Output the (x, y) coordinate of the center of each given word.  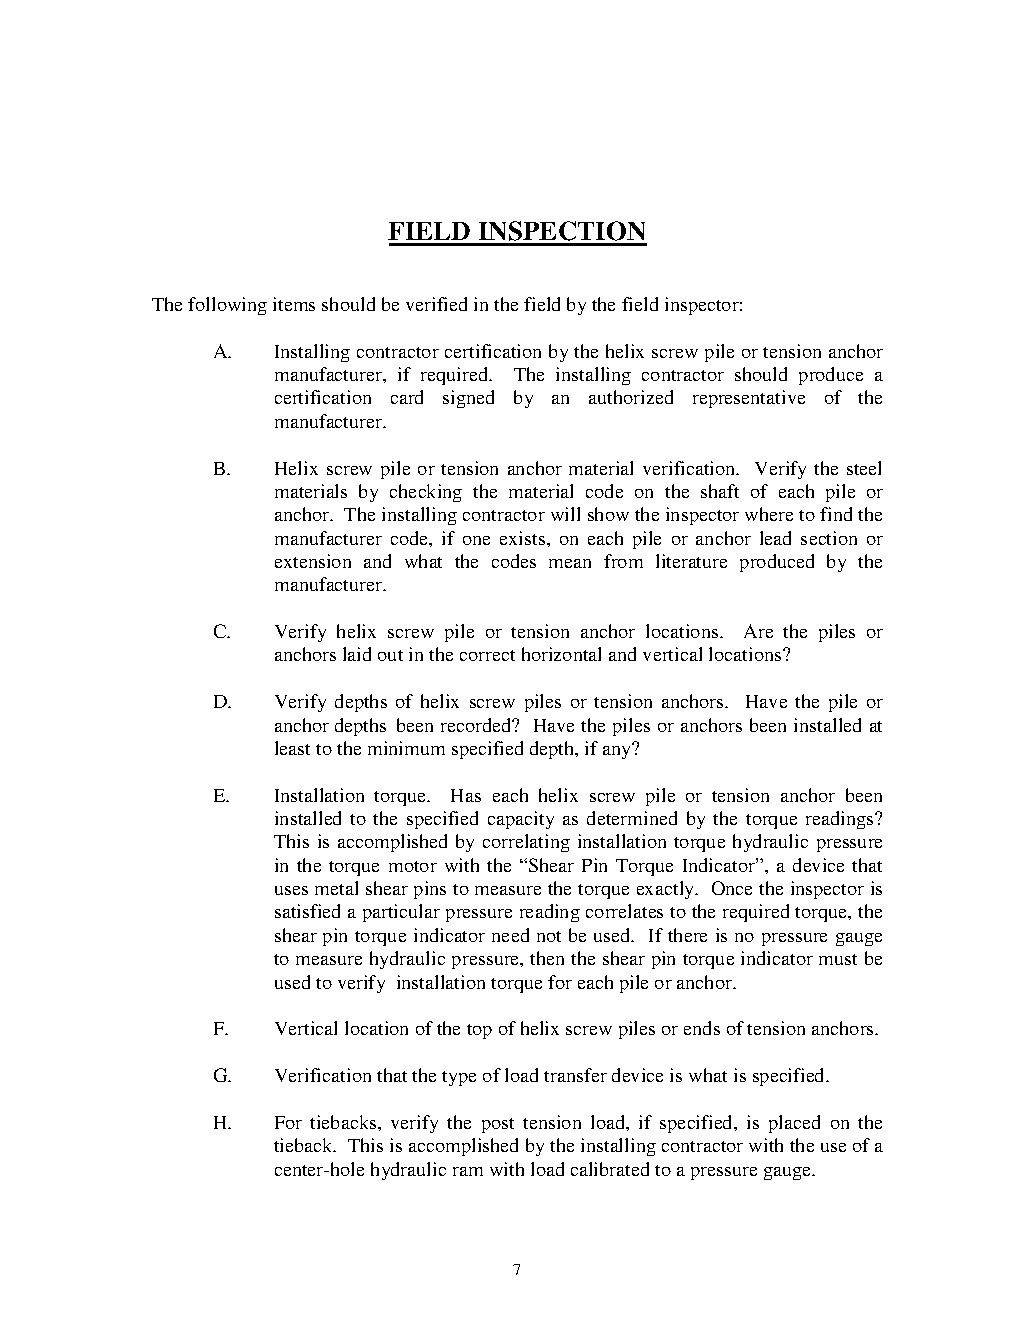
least (292, 748)
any (618, 751)
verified (436, 304)
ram (468, 1171)
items (294, 304)
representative (749, 399)
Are (758, 631)
